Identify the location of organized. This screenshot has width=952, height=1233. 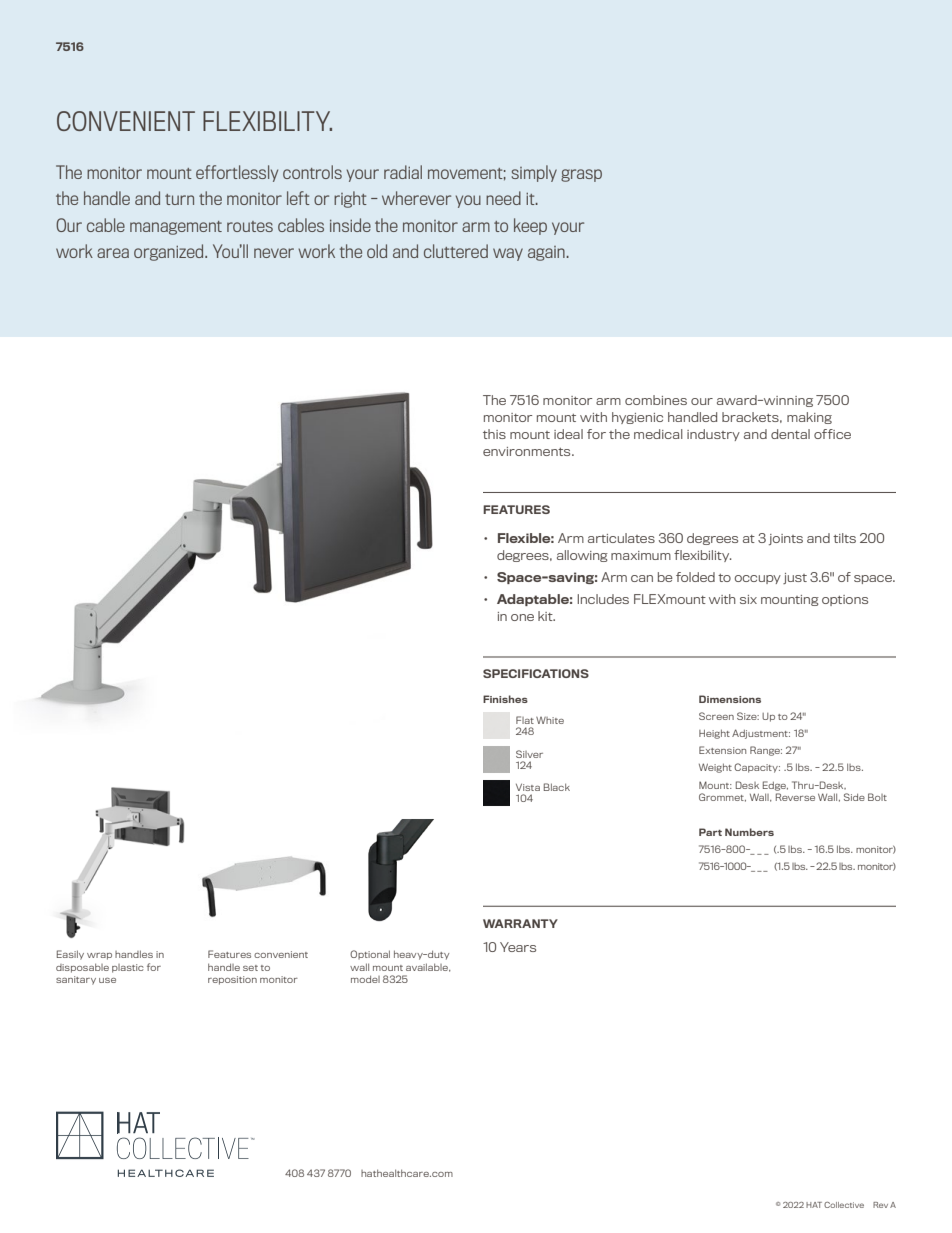
(170, 252).
